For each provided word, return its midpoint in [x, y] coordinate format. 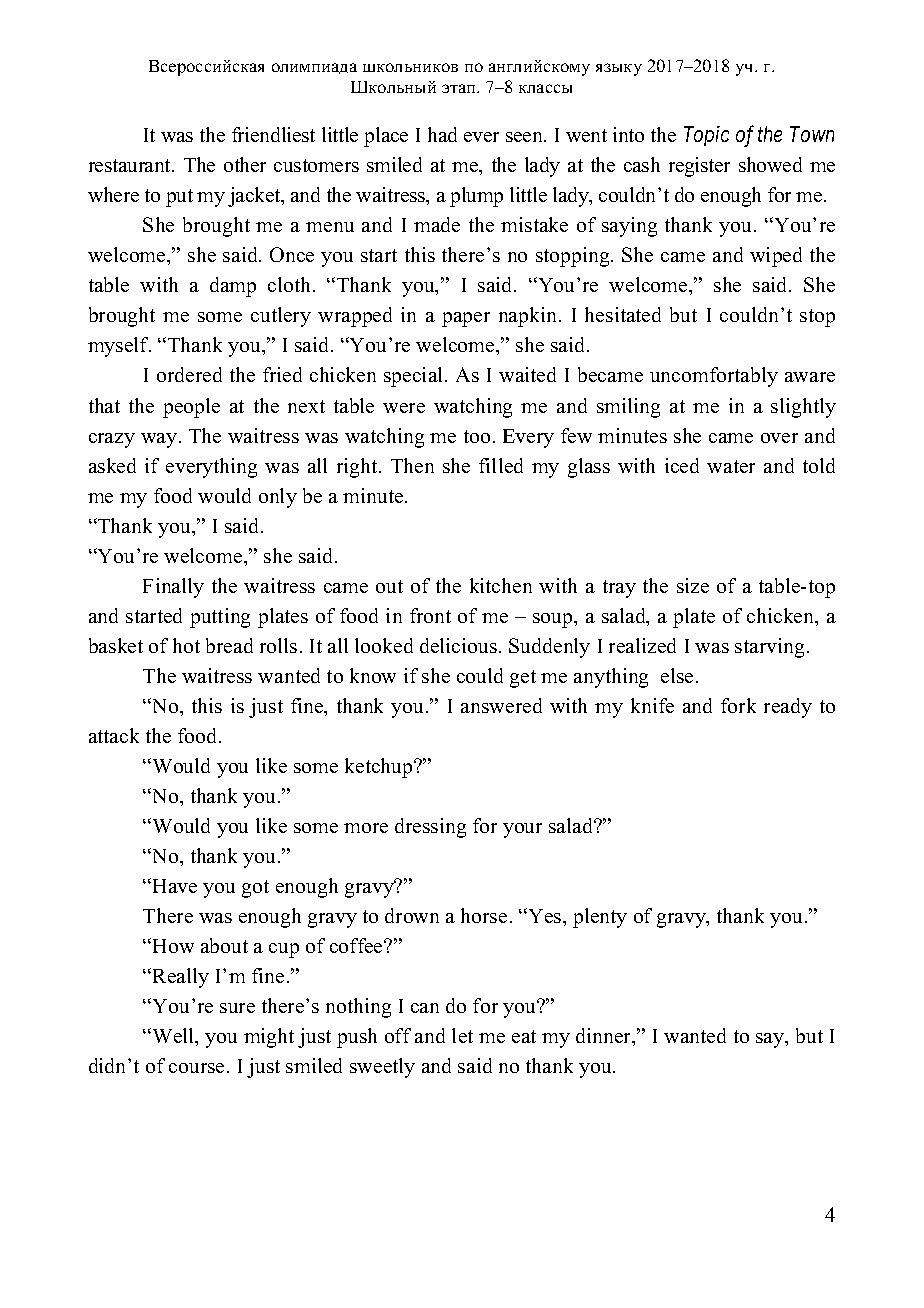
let [462, 1035]
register [699, 167]
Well [173, 1037]
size [693, 585]
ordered [189, 374]
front [430, 615]
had [442, 134]
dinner [605, 1037]
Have [175, 886]
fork [738, 705]
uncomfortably [714, 377]
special [415, 377]
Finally [173, 588]
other [245, 164]
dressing [430, 828]
